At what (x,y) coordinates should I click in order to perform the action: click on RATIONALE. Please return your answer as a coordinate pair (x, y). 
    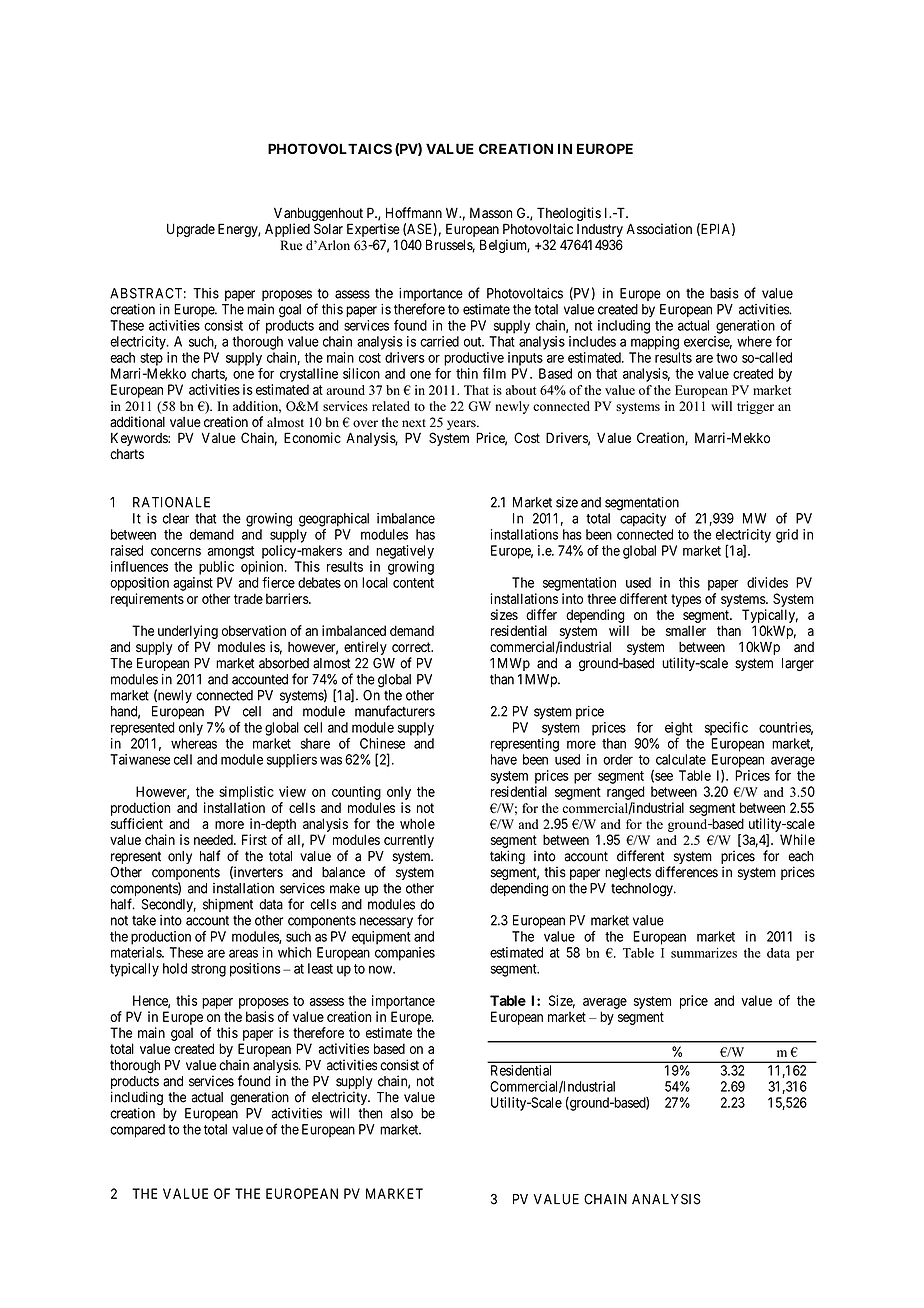
    Looking at the image, I should click on (171, 502).
